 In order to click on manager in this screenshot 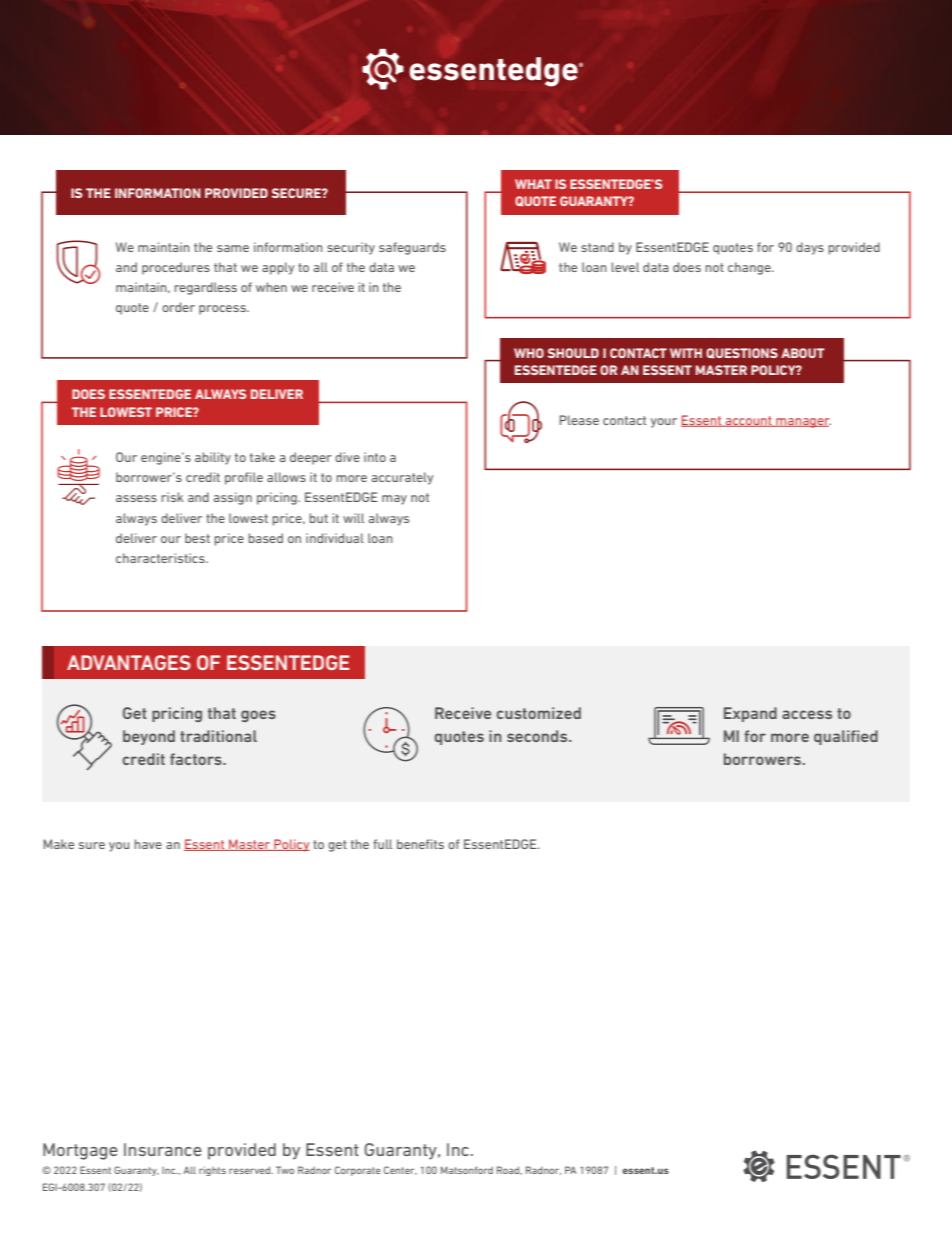, I will do `click(802, 423)`.
